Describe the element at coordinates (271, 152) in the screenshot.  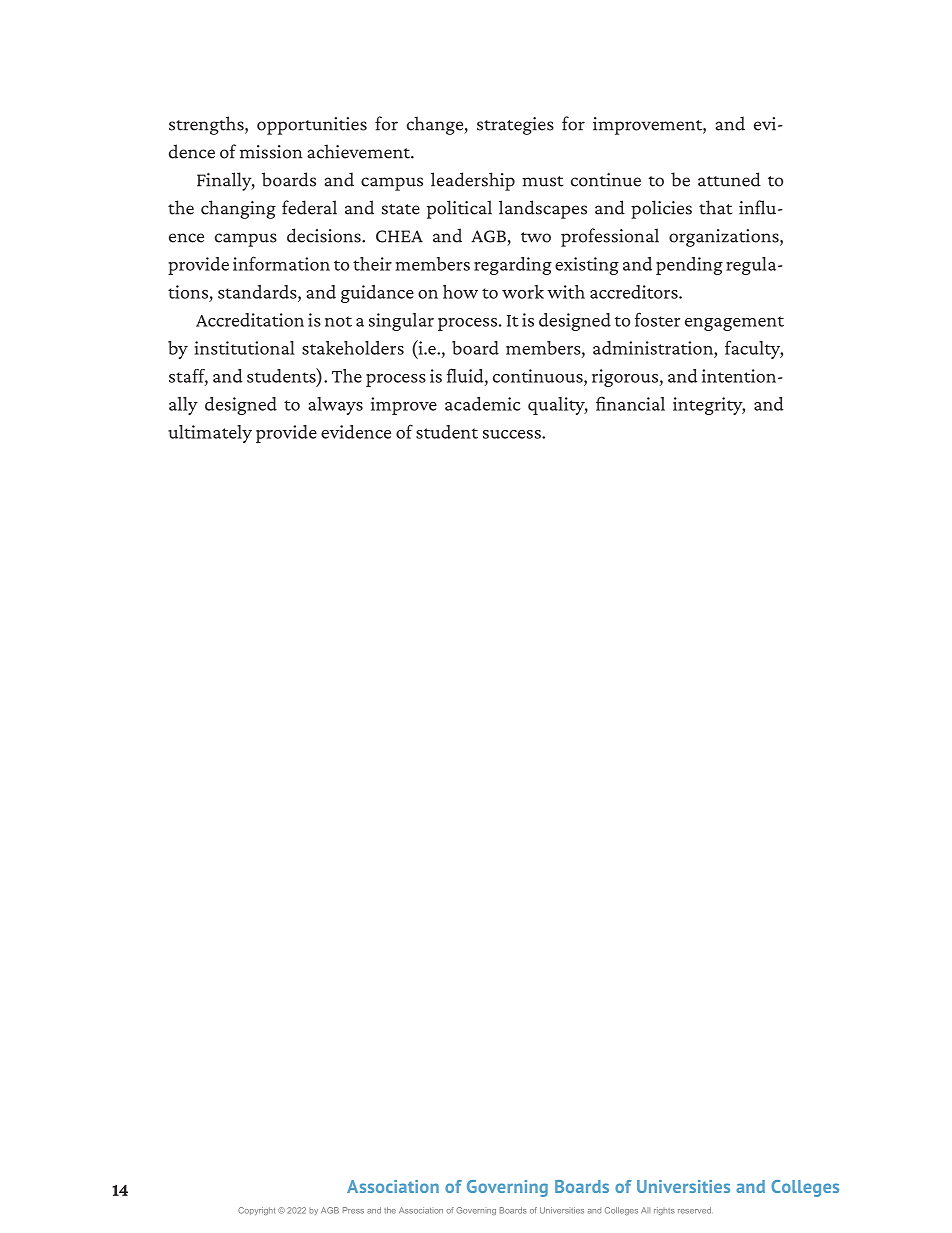
I see `mission` at that location.
